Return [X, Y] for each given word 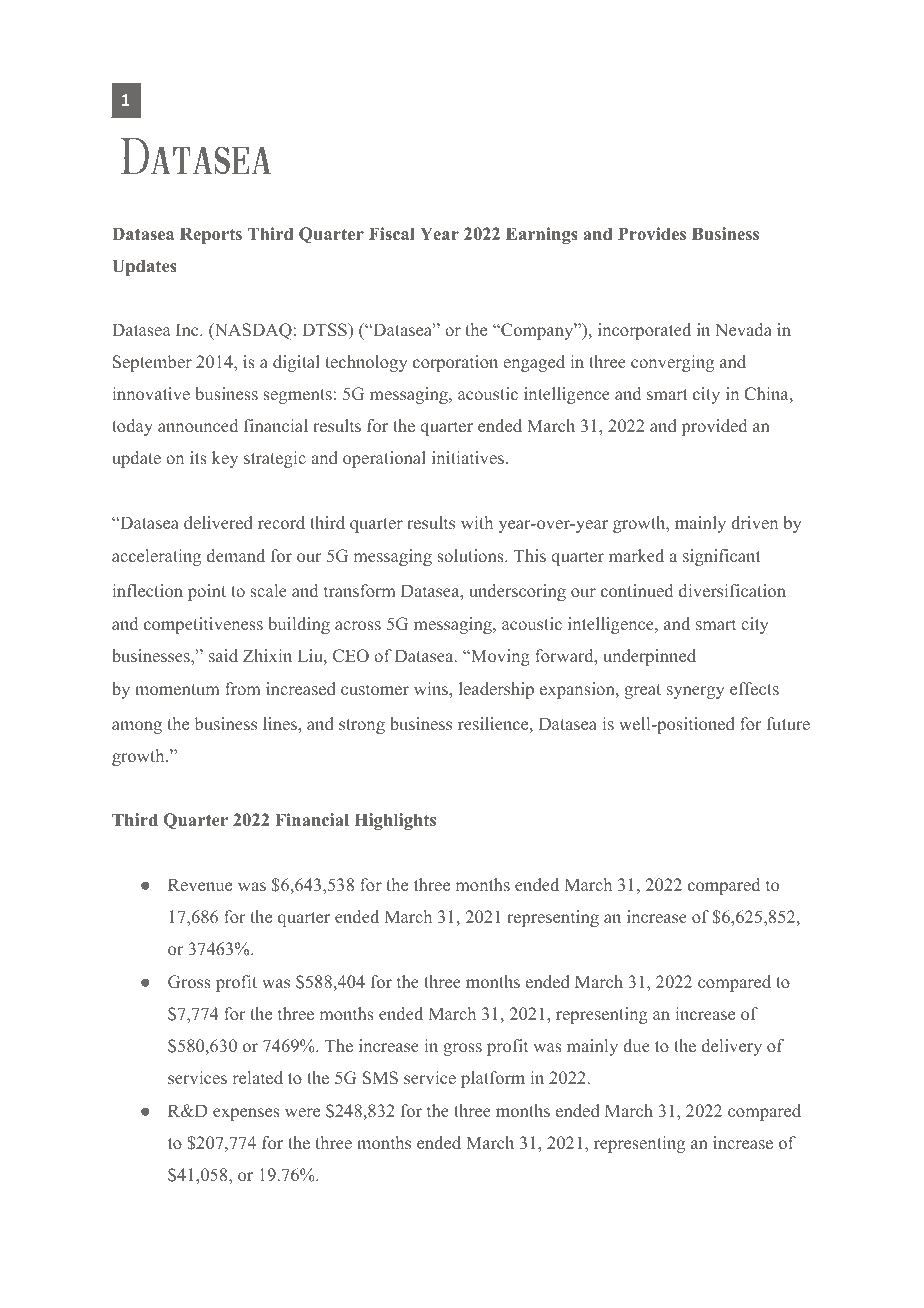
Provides [652, 234]
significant [722, 557]
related [258, 1078]
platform [493, 1079]
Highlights [395, 821]
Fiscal [392, 233]
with [477, 522]
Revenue [200, 885]
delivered [218, 523]
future [788, 724]
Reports [211, 235]
